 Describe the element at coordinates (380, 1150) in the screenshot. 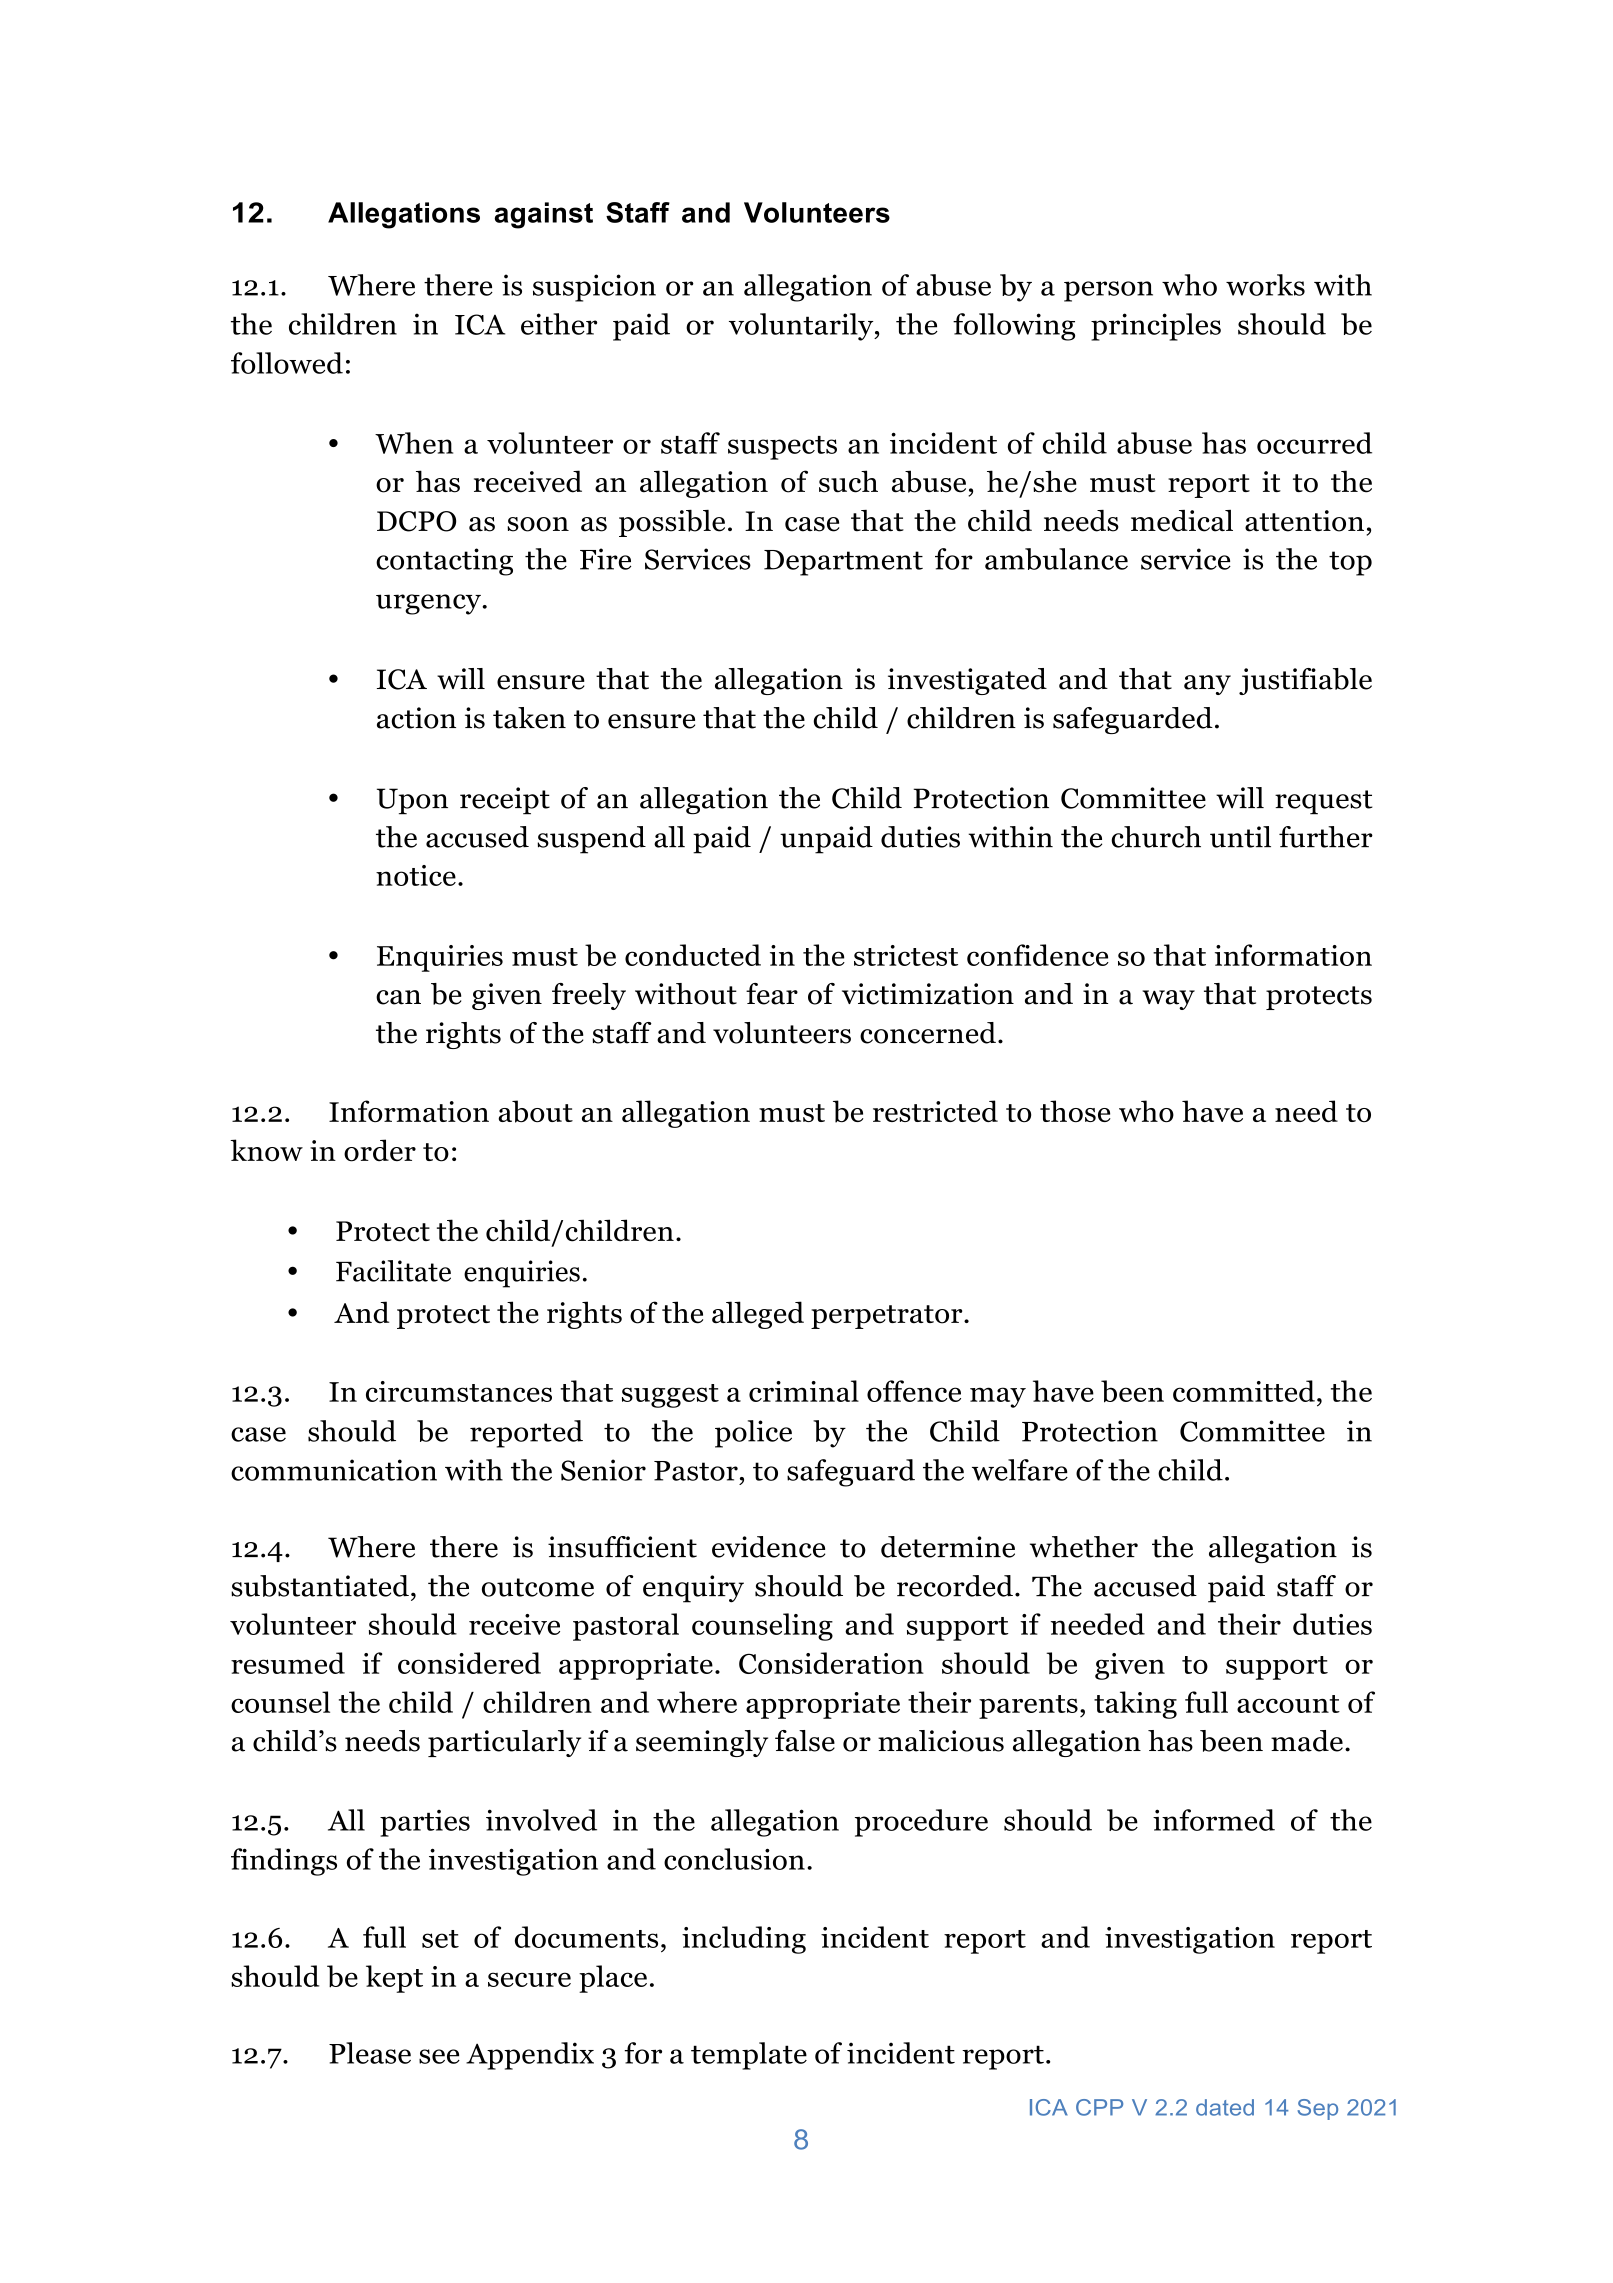

I see `order` at that location.
